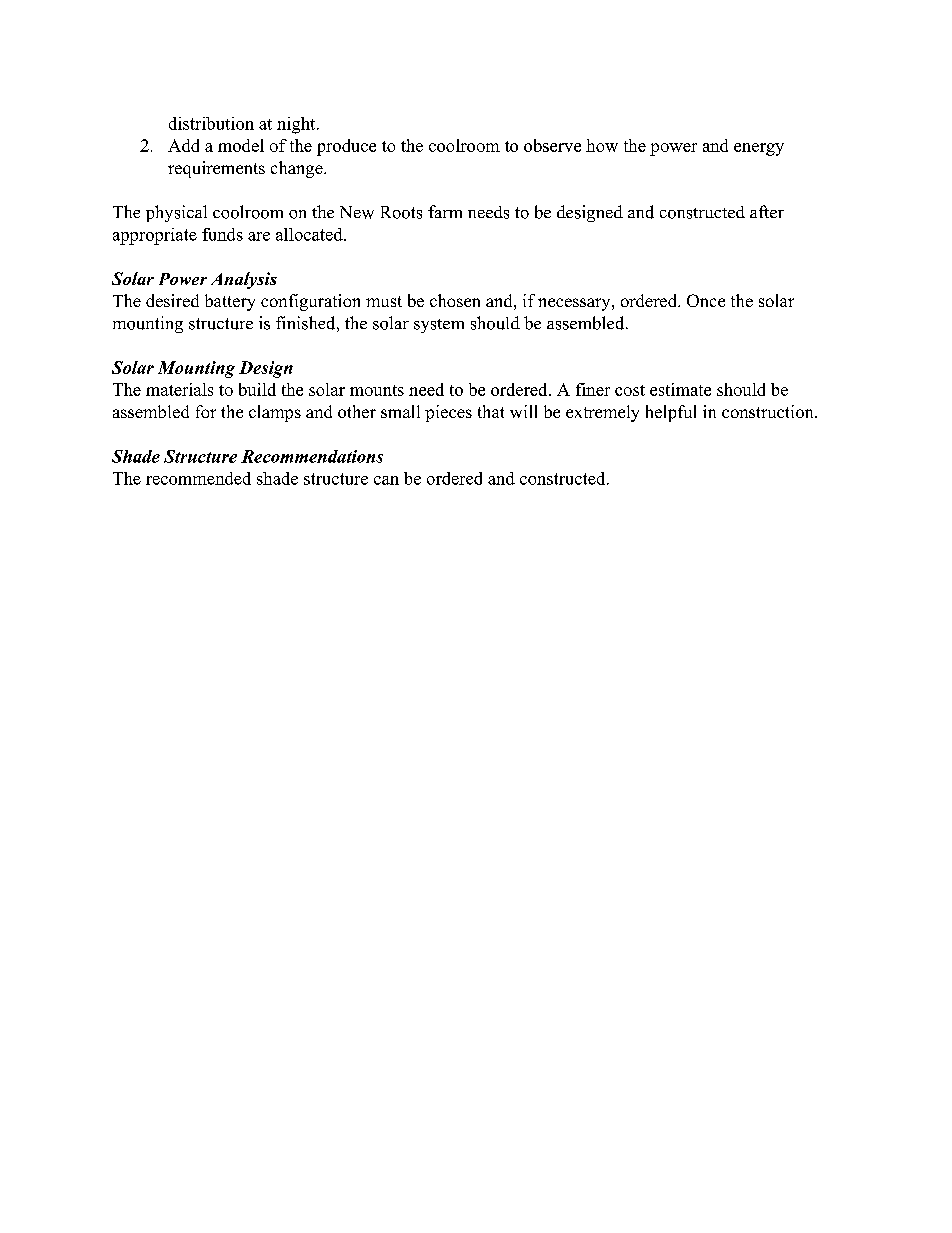 The image size is (952, 1233). What do you see at coordinates (706, 300) in the image?
I see `Once` at bounding box center [706, 300].
